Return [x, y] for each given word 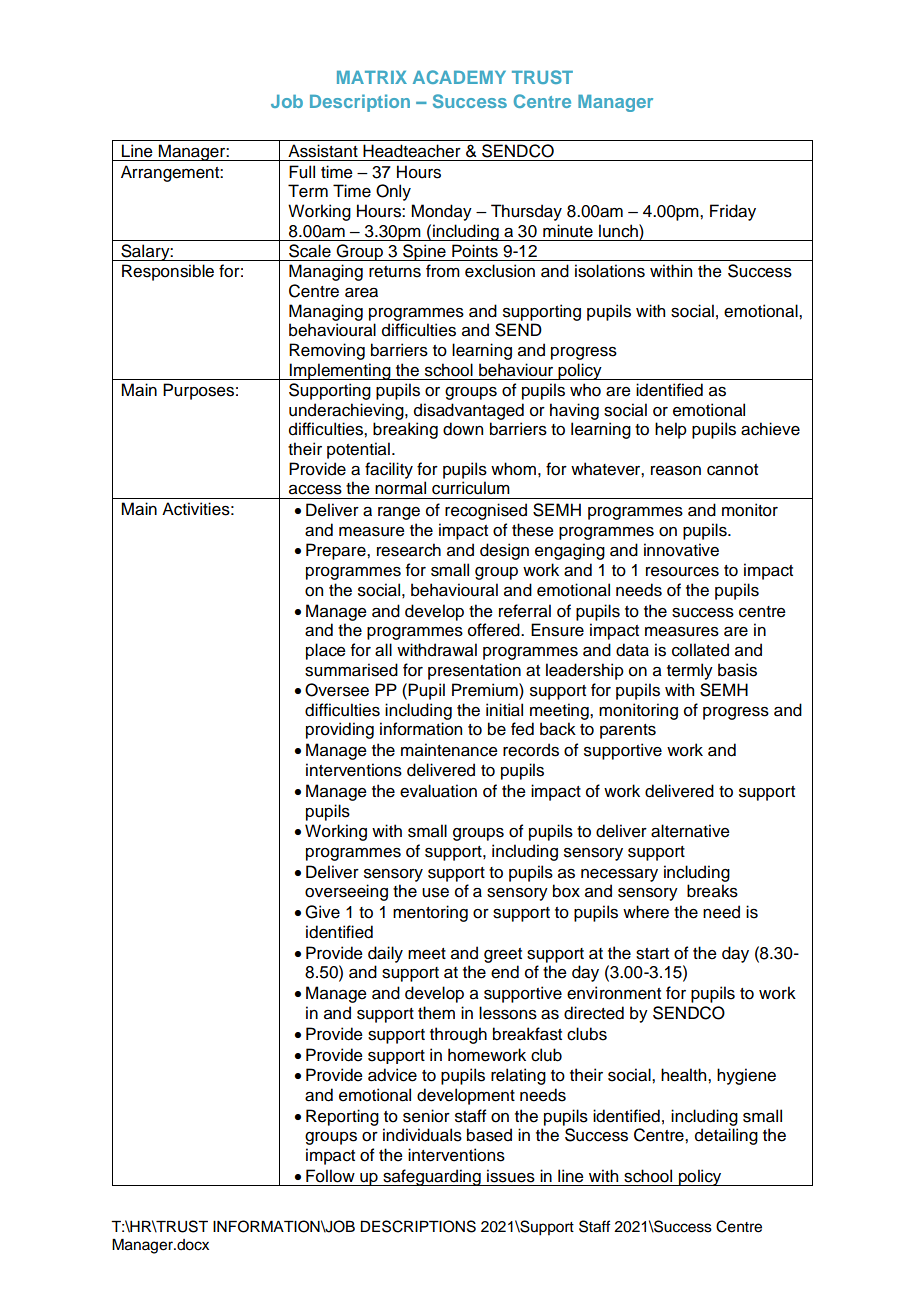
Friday [733, 212]
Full [302, 172]
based [489, 1135]
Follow [330, 1176]
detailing [726, 1136]
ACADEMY [459, 77]
